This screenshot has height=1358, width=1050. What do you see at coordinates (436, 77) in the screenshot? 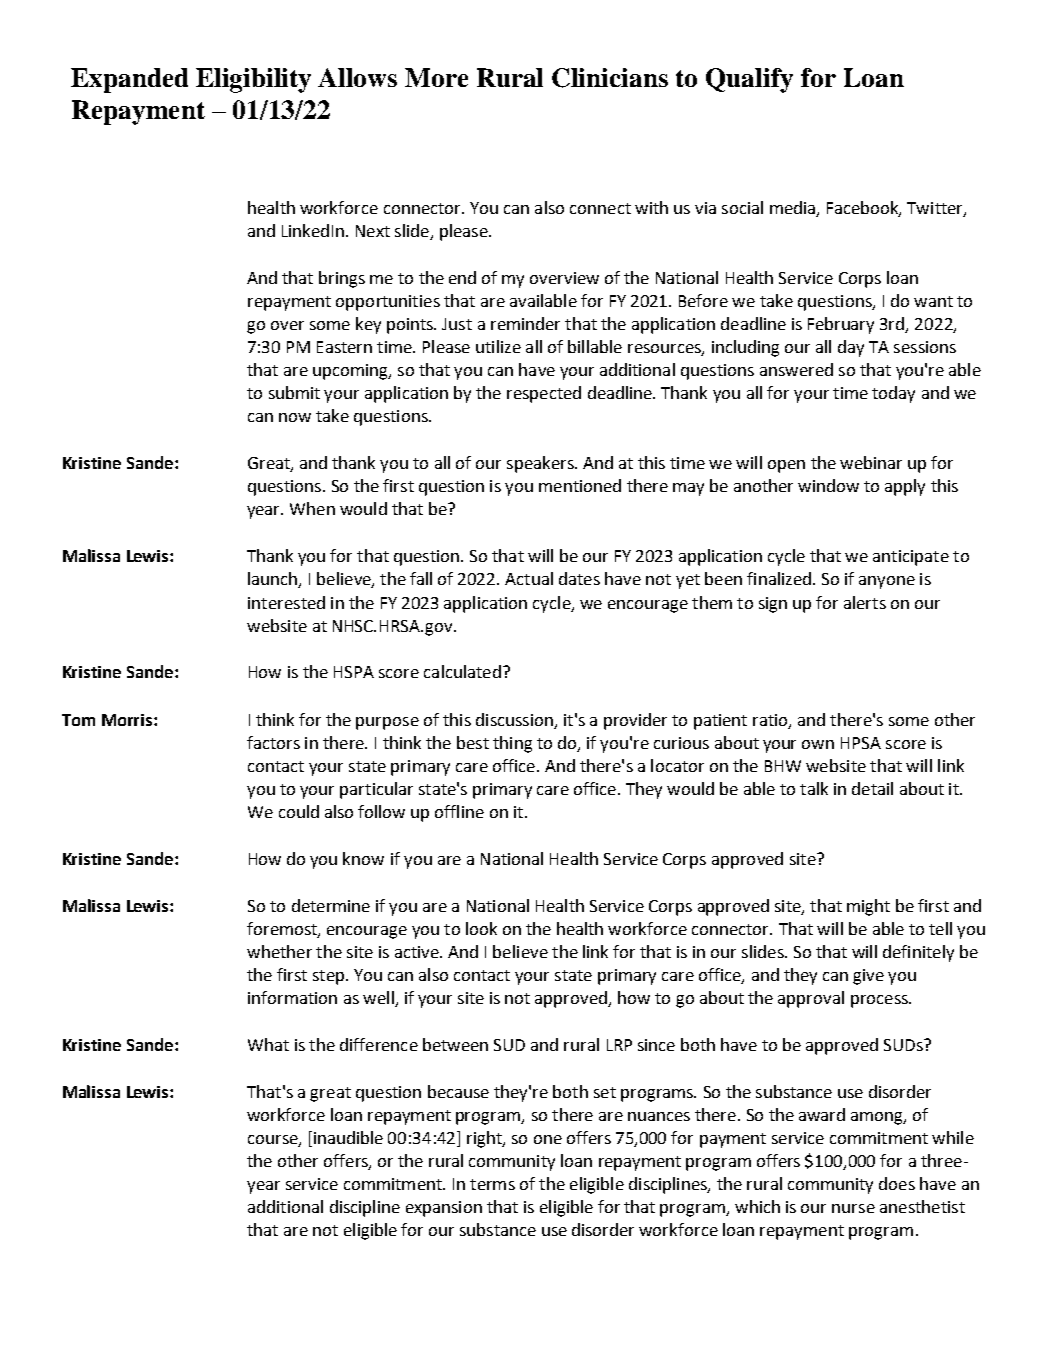
I see `More` at bounding box center [436, 77].
